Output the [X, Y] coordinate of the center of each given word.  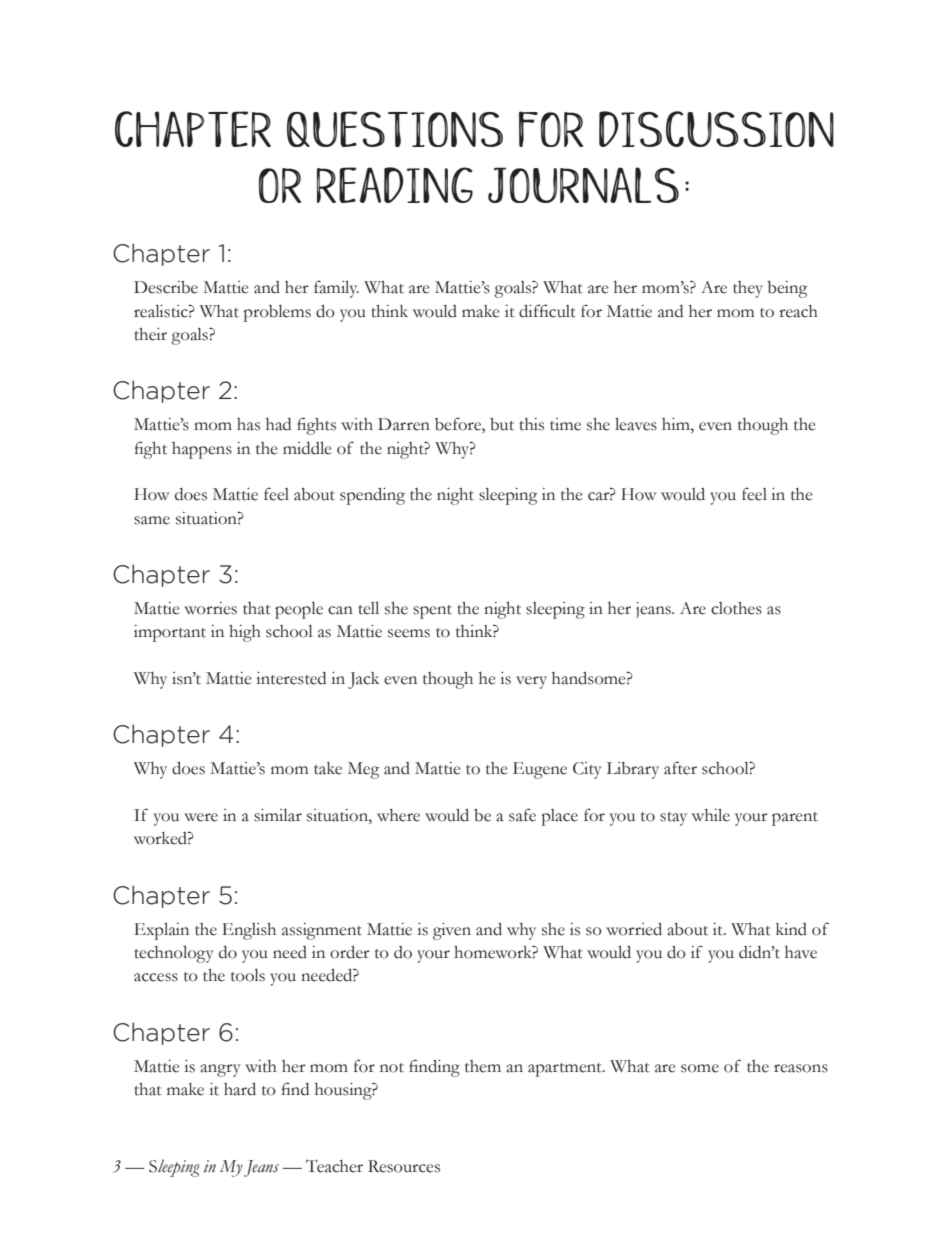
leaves [636, 424]
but [502, 424]
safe [522, 815]
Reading [395, 185]
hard [240, 1089]
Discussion [716, 129]
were [201, 817]
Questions [395, 129]
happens [202, 450]
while [711, 815]
